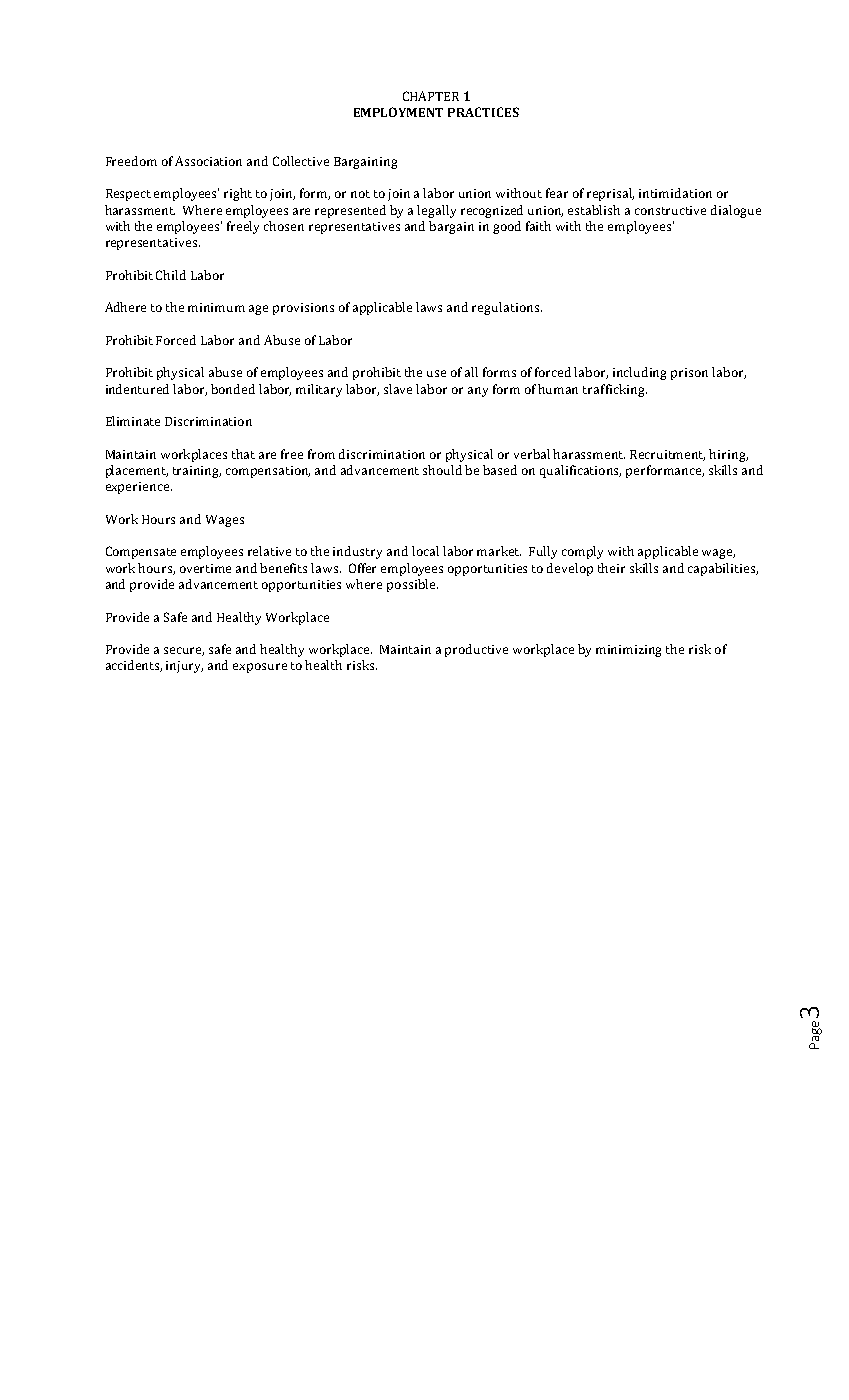 This screenshot has height=1400, width=849. I want to click on EMPLOYMENT, so click(398, 112).
